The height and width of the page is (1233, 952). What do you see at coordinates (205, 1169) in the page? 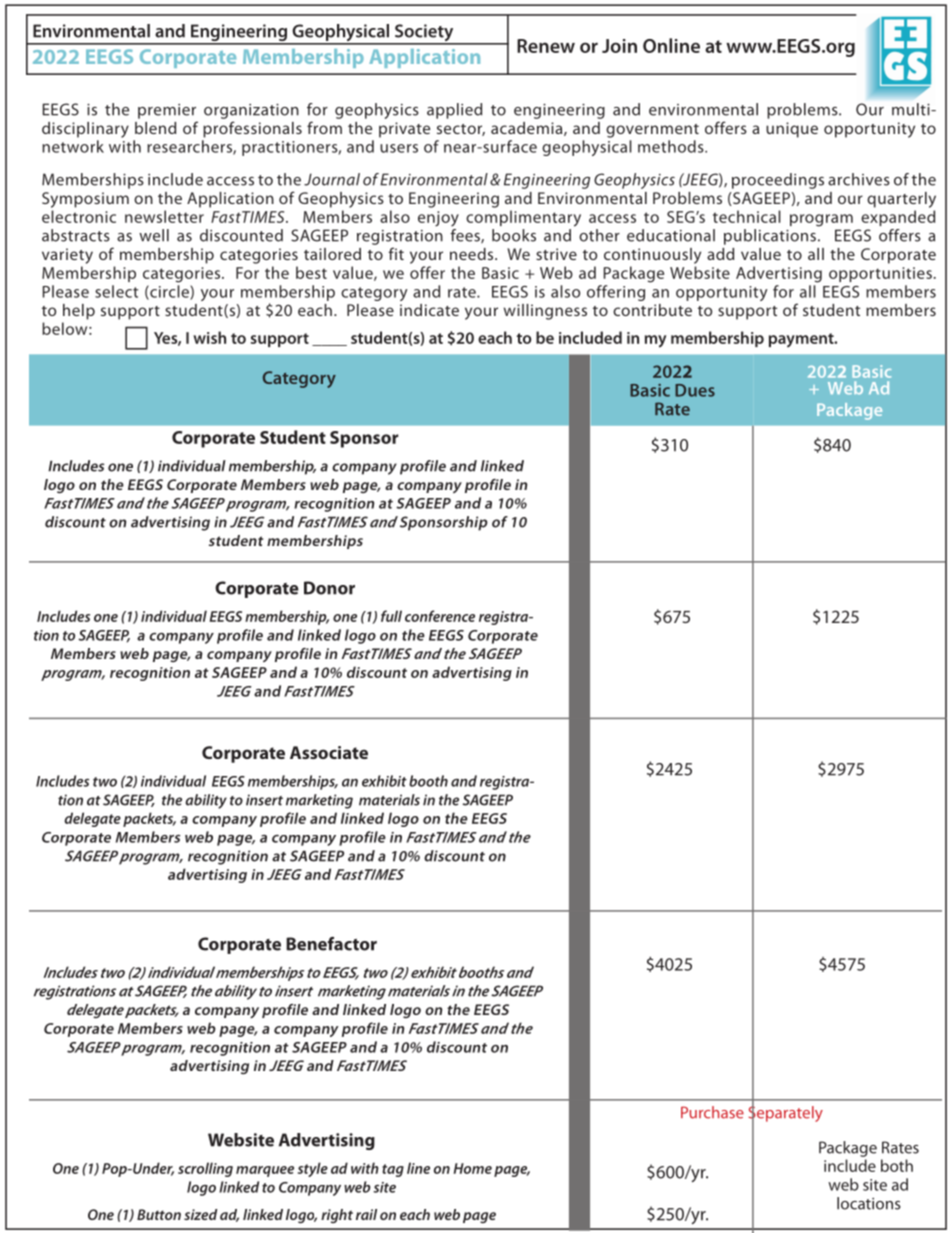
I see `scrolling` at bounding box center [205, 1169].
